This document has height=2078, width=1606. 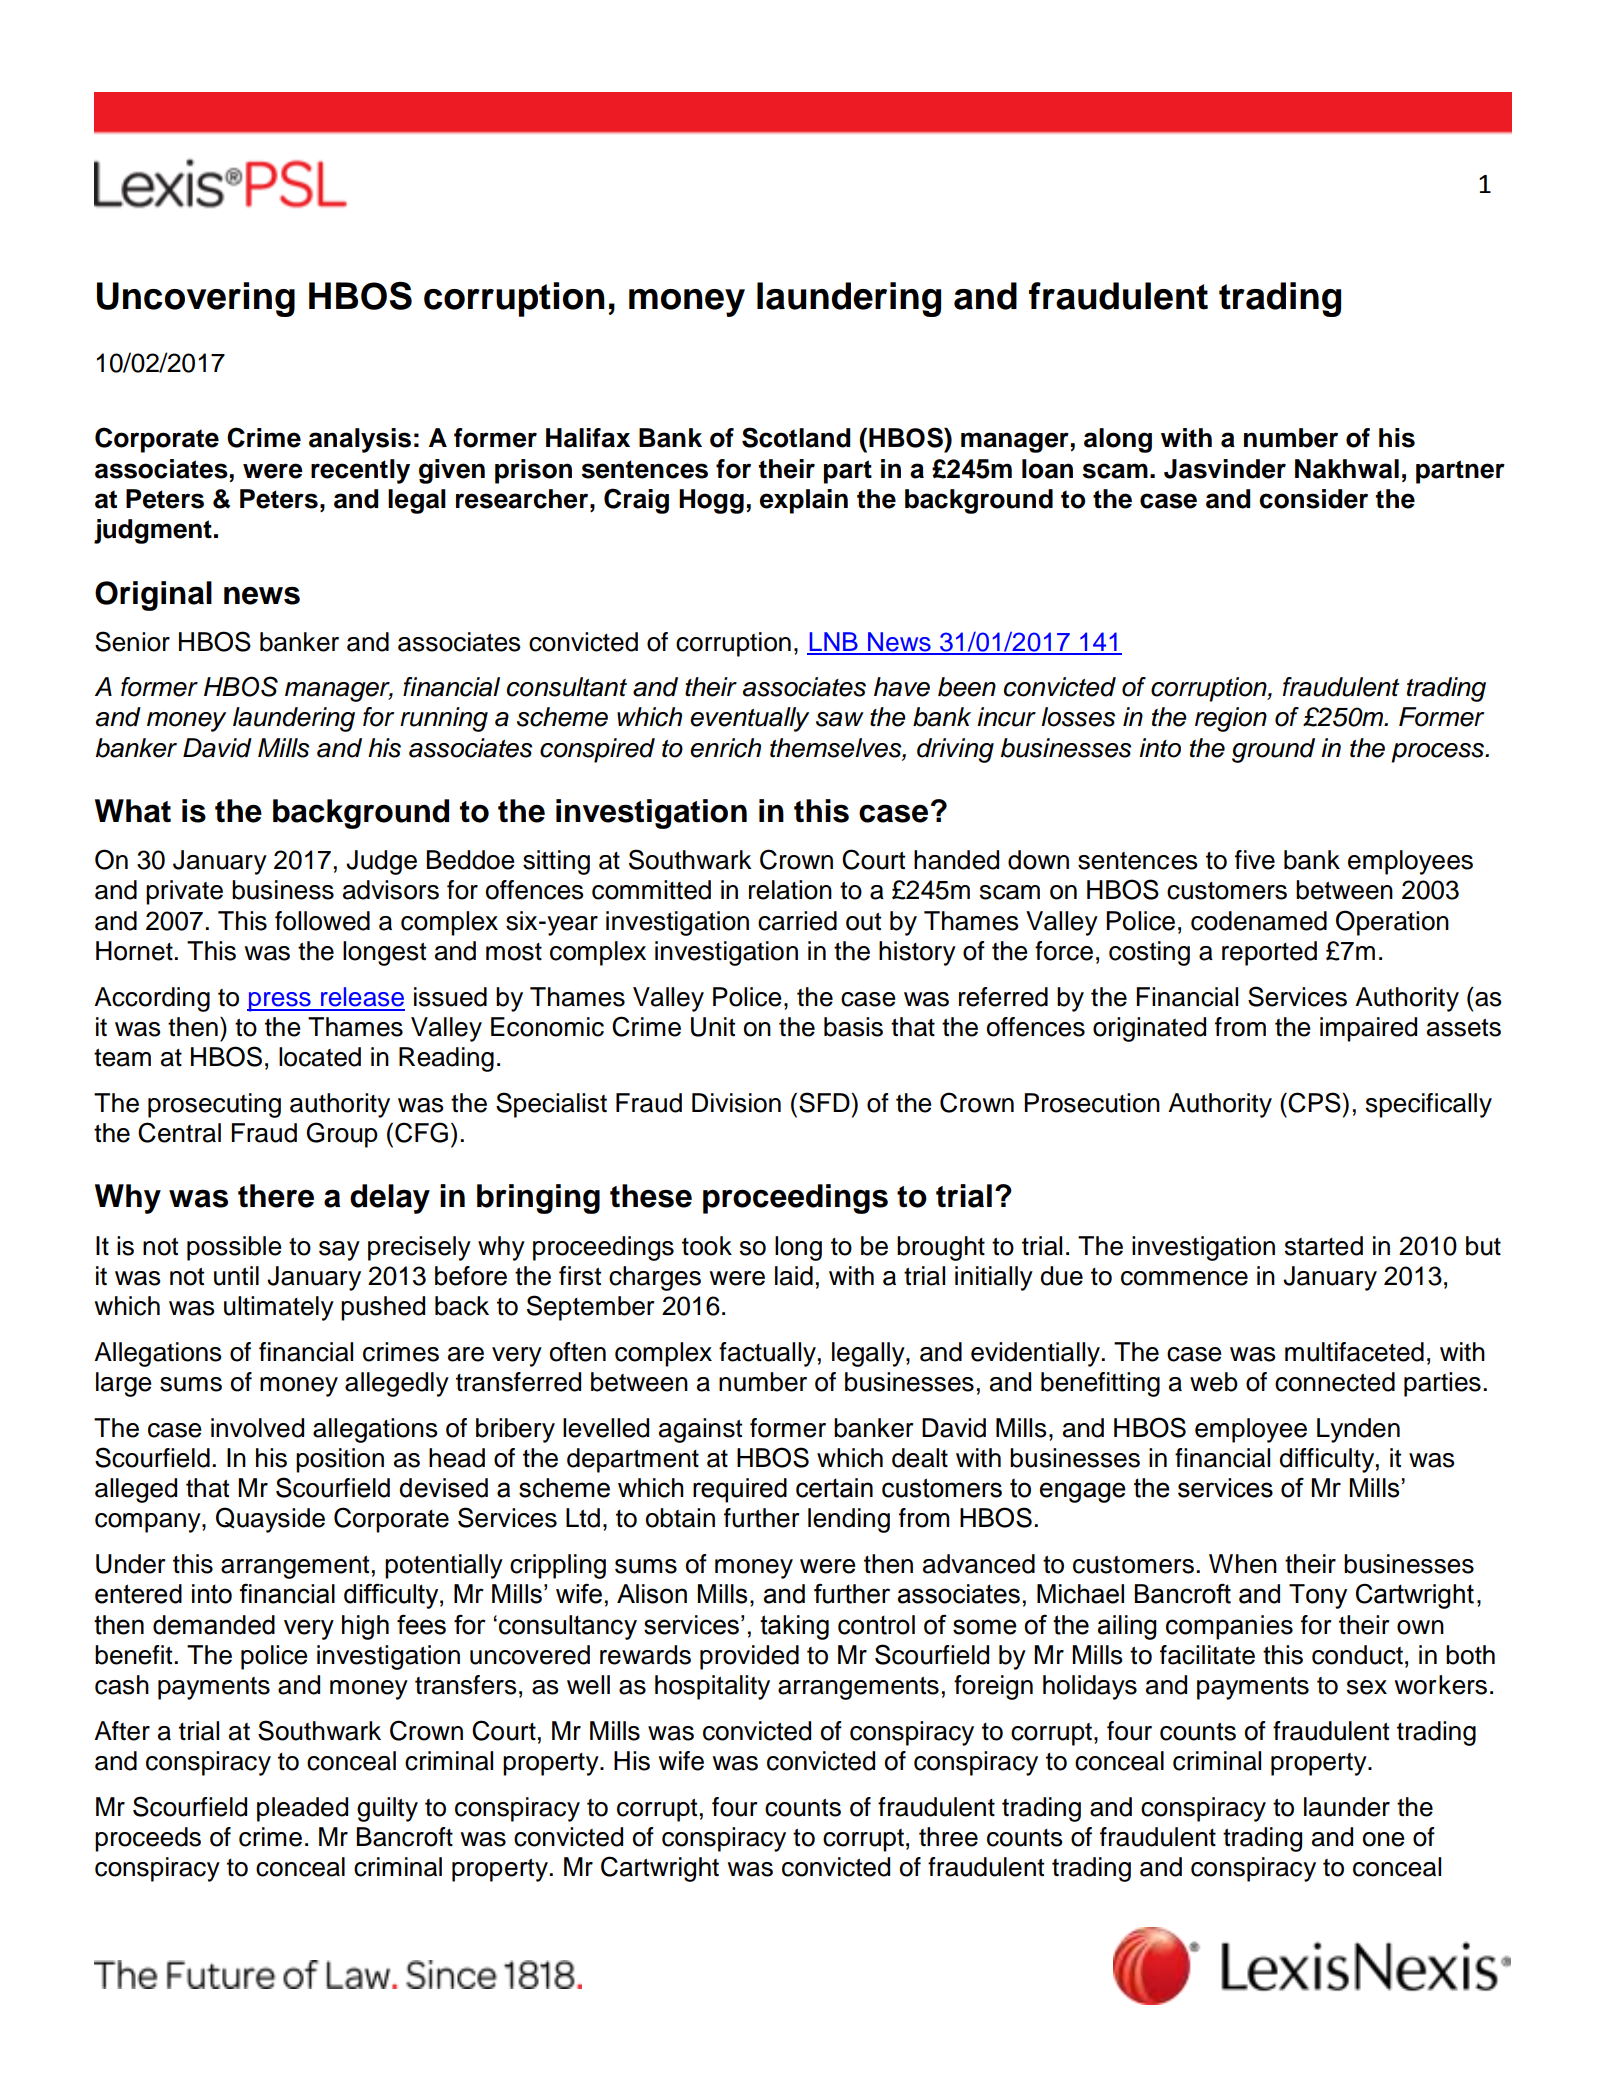 I want to click on sex, so click(x=1367, y=1687).
